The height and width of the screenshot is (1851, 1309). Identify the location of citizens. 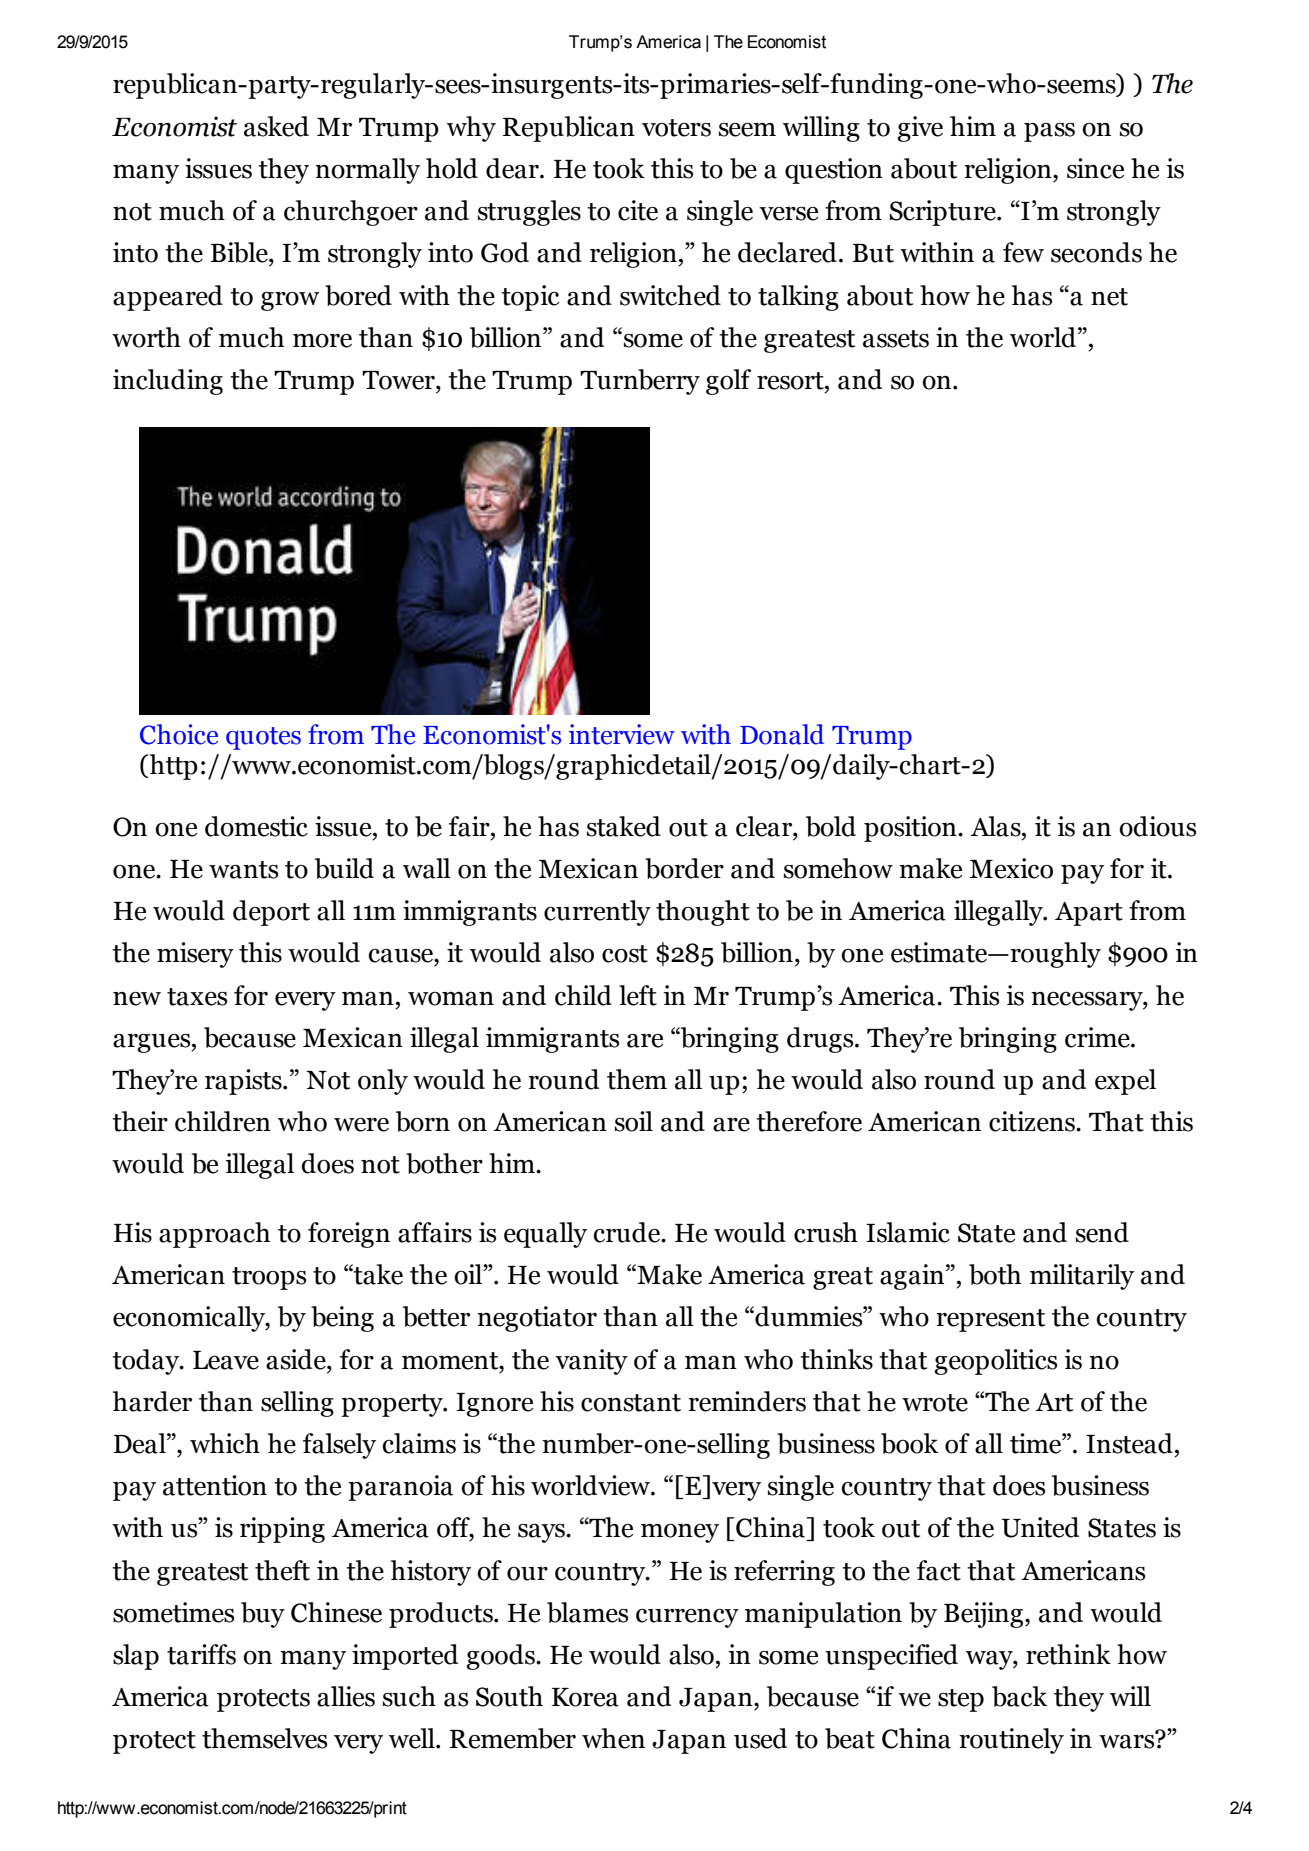
(1033, 1121).
